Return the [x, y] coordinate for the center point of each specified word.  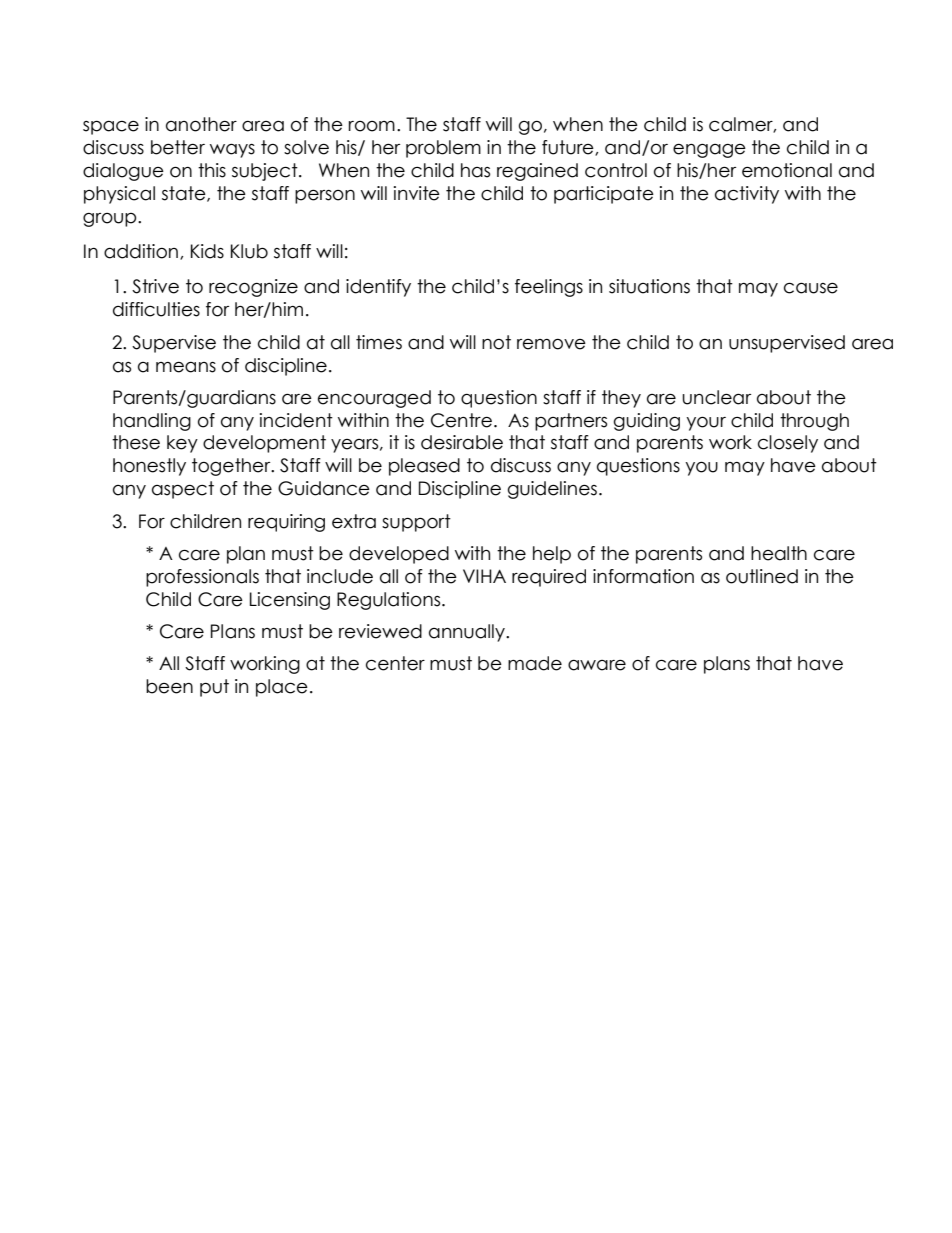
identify [378, 288]
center [395, 663]
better [178, 147]
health [779, 553]
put [214, 688]
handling [152, 422]
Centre [461, 420]
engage [709, 151]
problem [443, 149]
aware [597, 665]
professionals [202, 578]
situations [649, 286]
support [416, 523]
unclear [716, 397]
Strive [155, 286]
